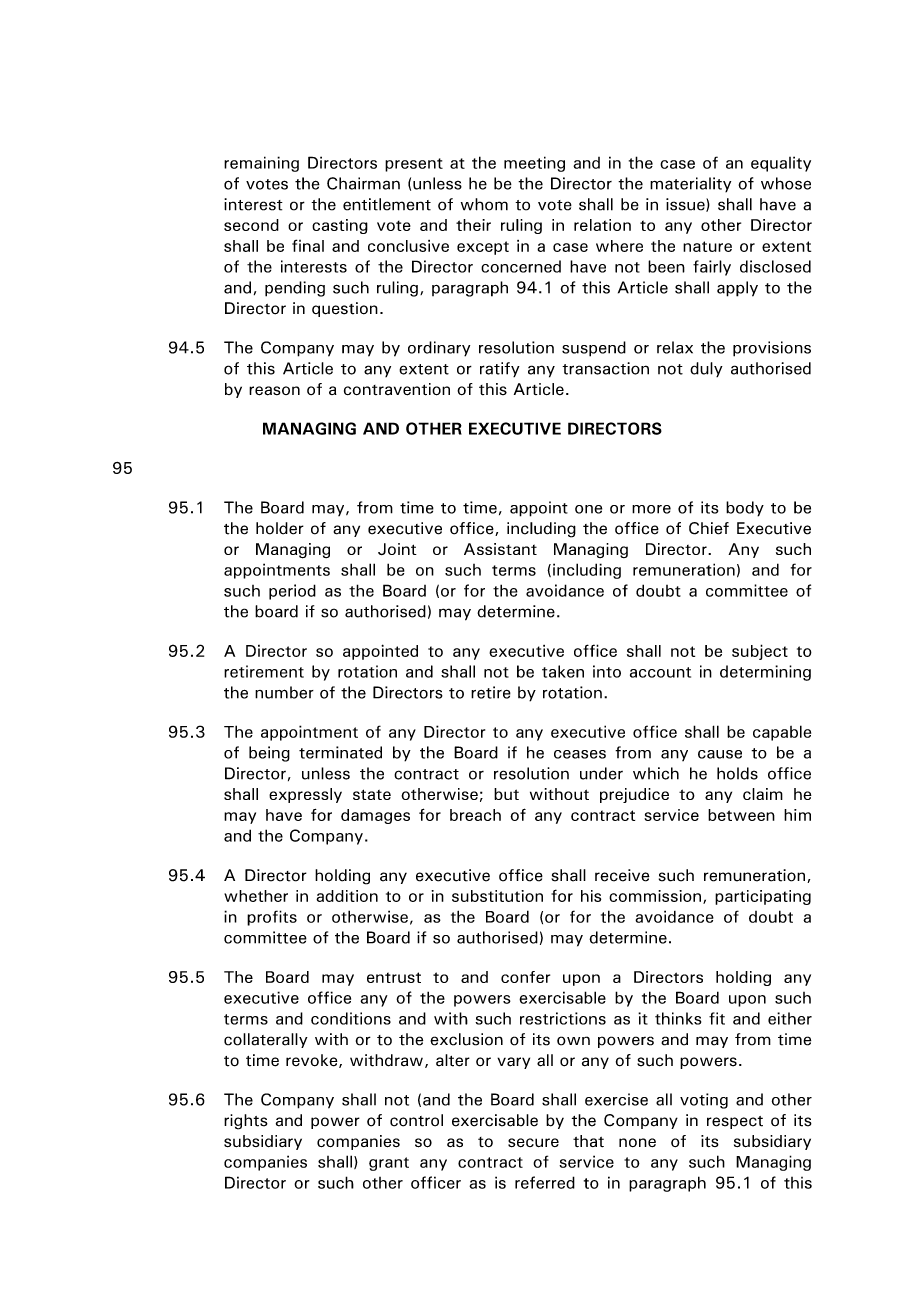  Describe the element at coordinates (347, 896) in the screenshot. I see `addition` at that location.
